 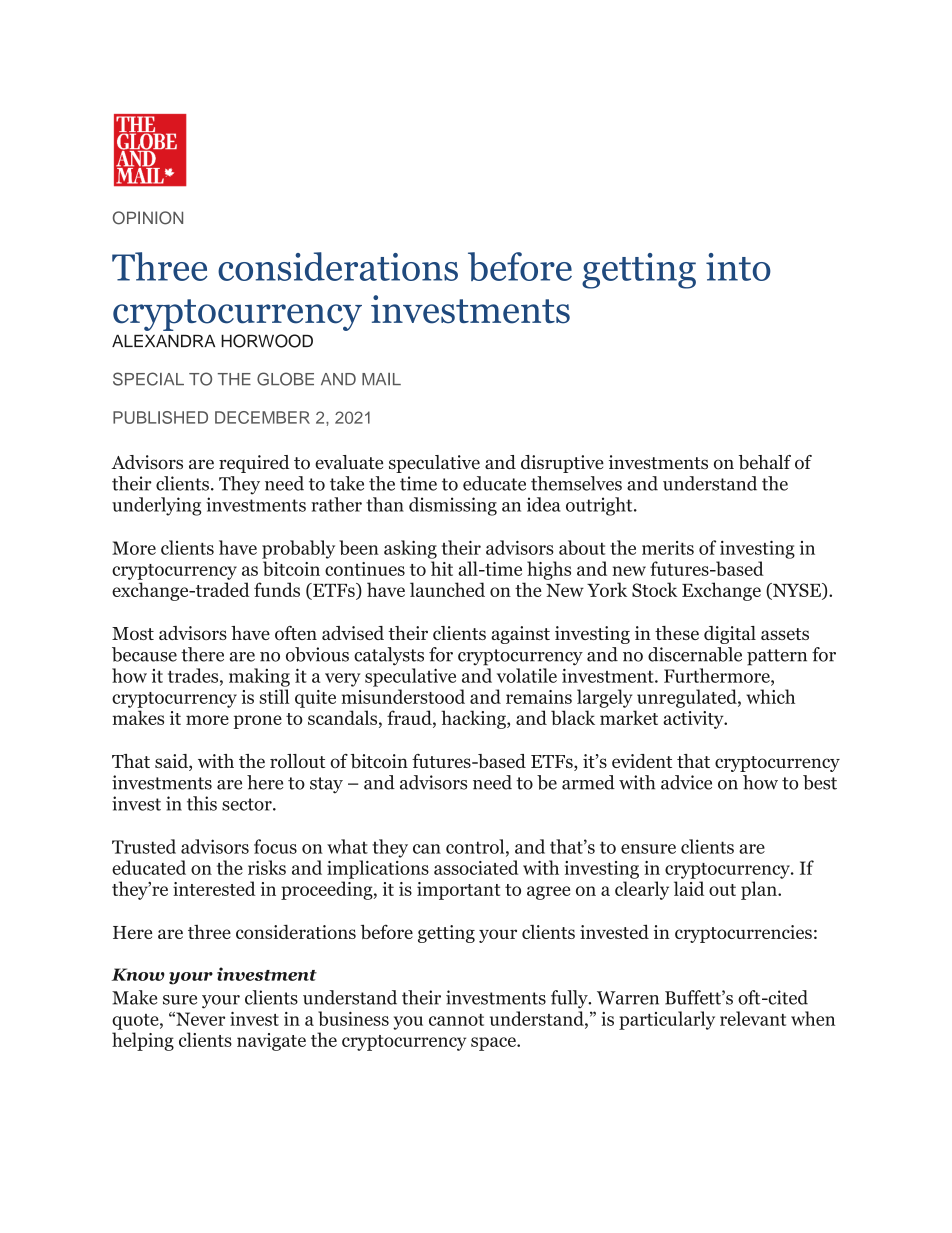 What do you see at coordinates (520, 635) in the screenshot?
I see `against` at bounding box center [520, 635].
